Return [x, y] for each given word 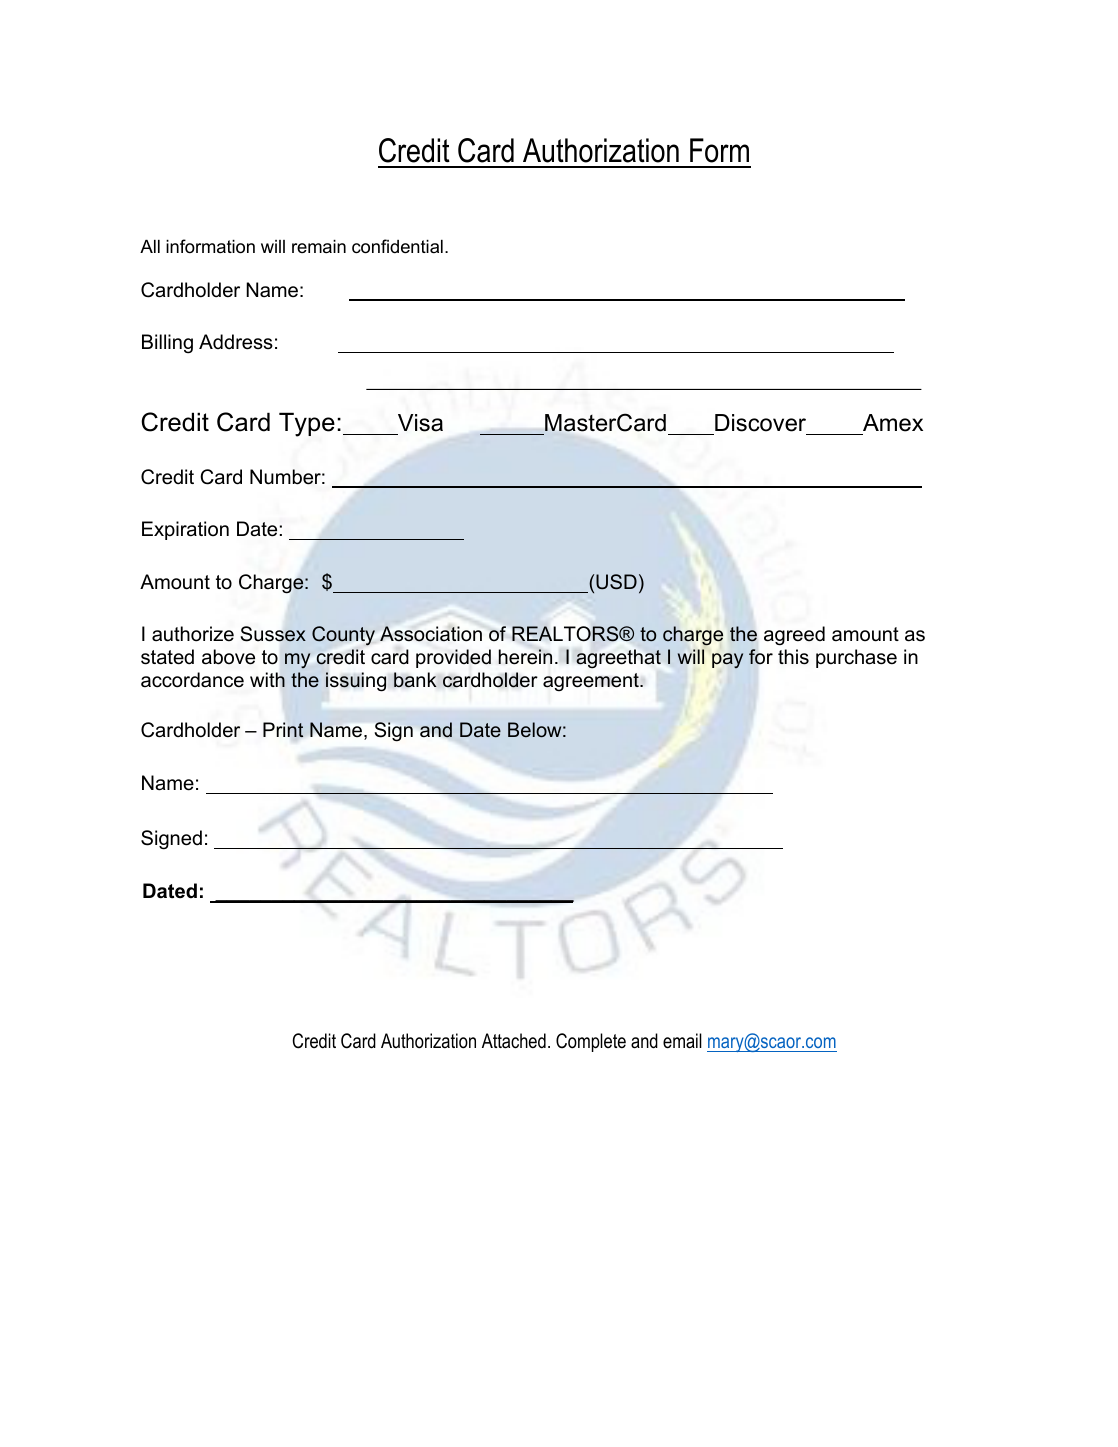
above [228, 657]
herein [525, 657]
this [793, 657]
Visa [420, 423]
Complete [591, 1042]
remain [319, 246]
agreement [592, 682]
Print [283, 730]
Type [307, 424]
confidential [397, 246]
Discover [760, 423]
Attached [514, 1041]
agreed [794, 636]
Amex [893, 423]
